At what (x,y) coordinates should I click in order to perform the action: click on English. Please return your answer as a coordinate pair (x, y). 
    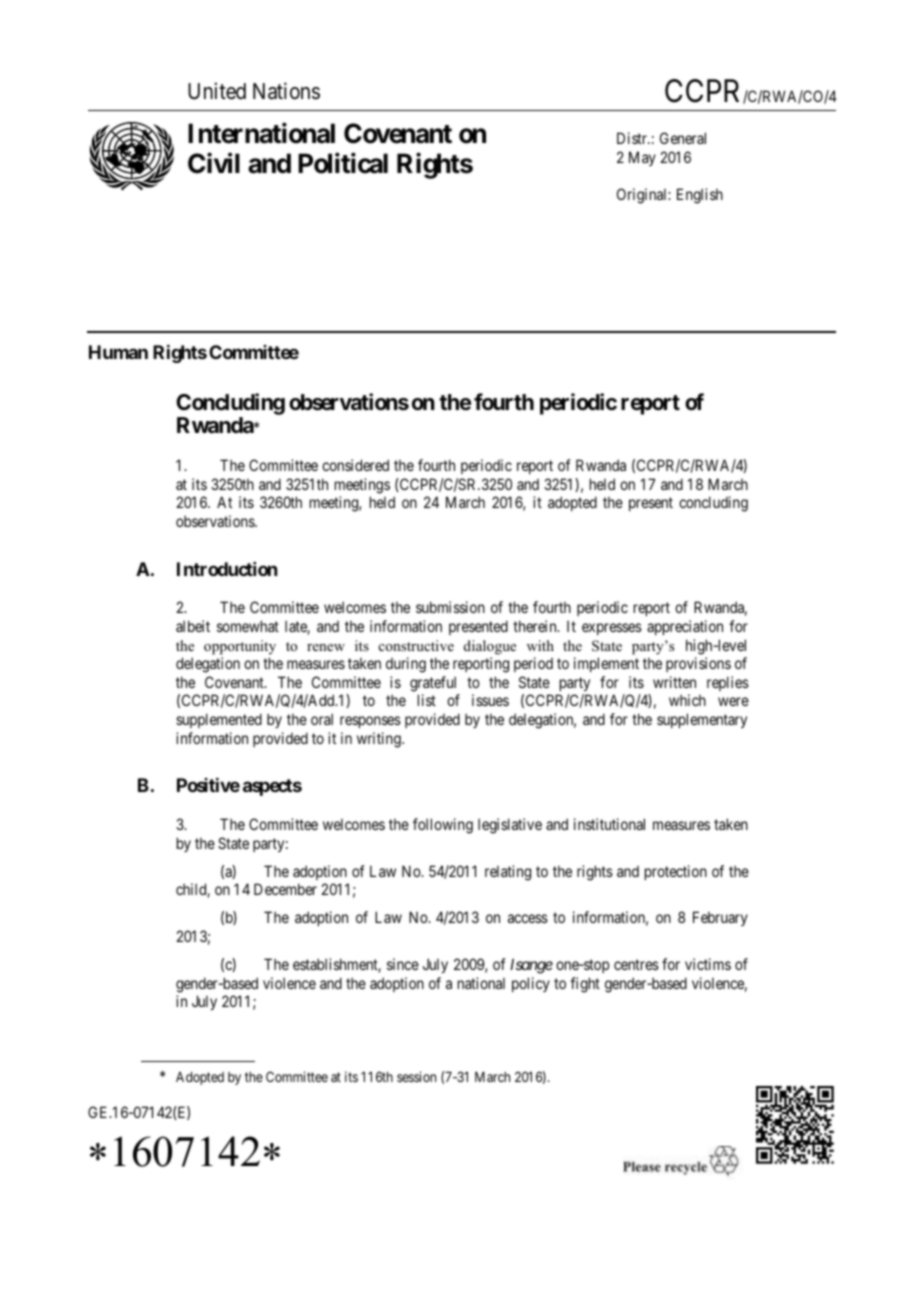
    Looking at the image, I should click on (700, 196).
